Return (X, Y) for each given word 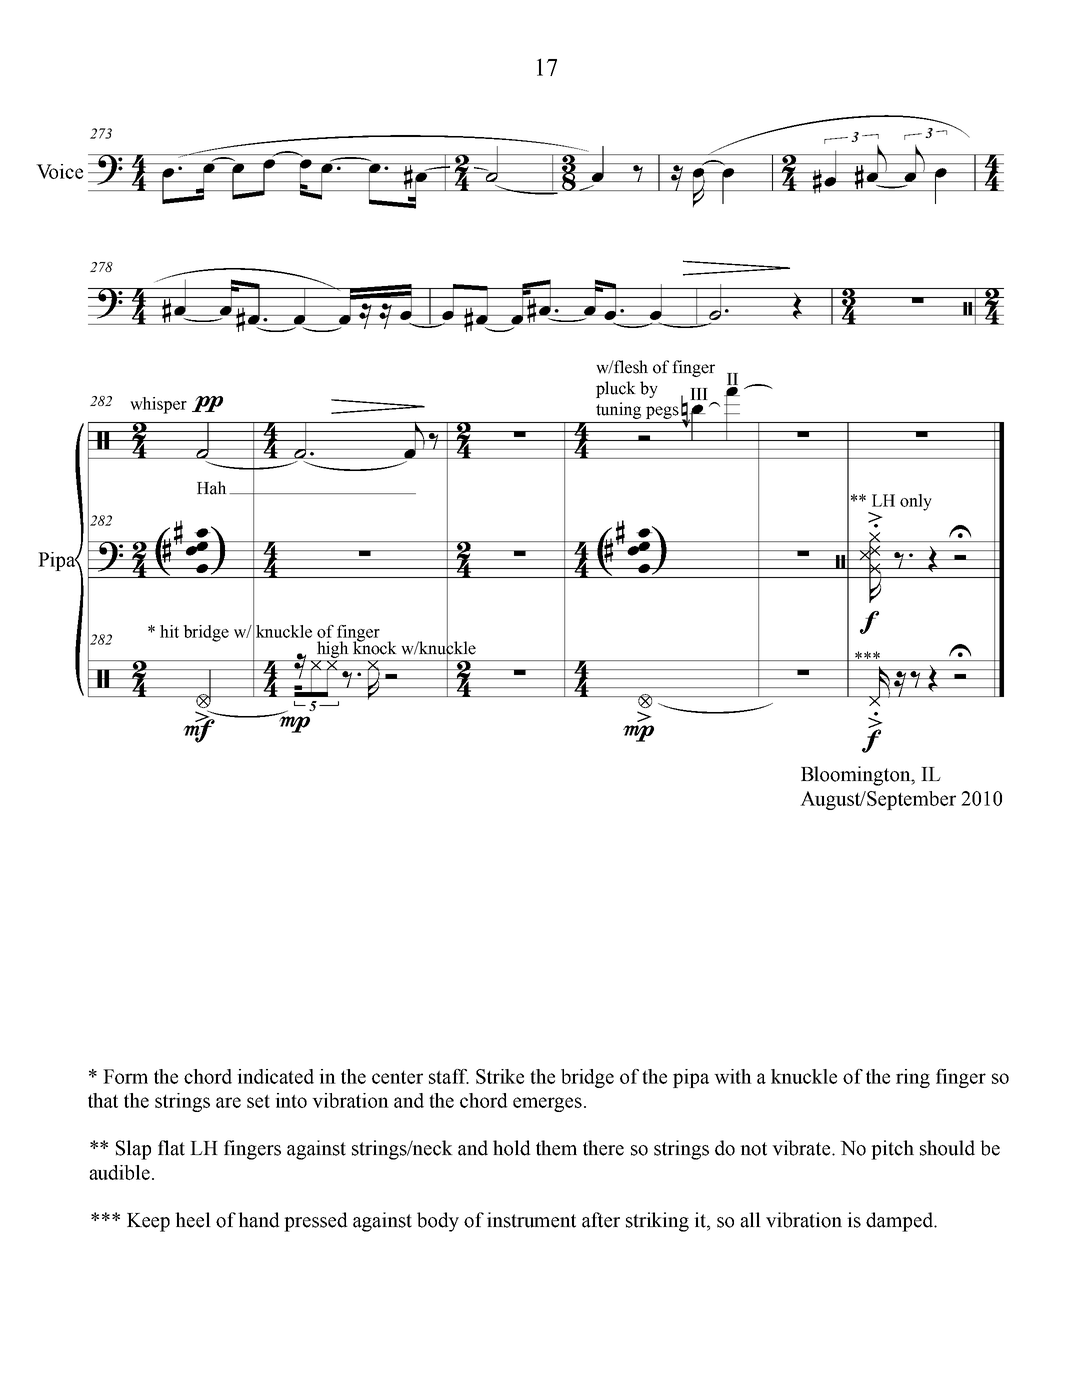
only (916, 502)
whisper (158, 405)
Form (125, 1076)
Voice (59, 171)
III (699, 394)
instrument (531, 1220)
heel (193, 1220)
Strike (500, 1076)
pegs (662, 412)
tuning (618, 410)
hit (169, 631)
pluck (616, 389)
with (733, 1076)
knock (375, 647)
